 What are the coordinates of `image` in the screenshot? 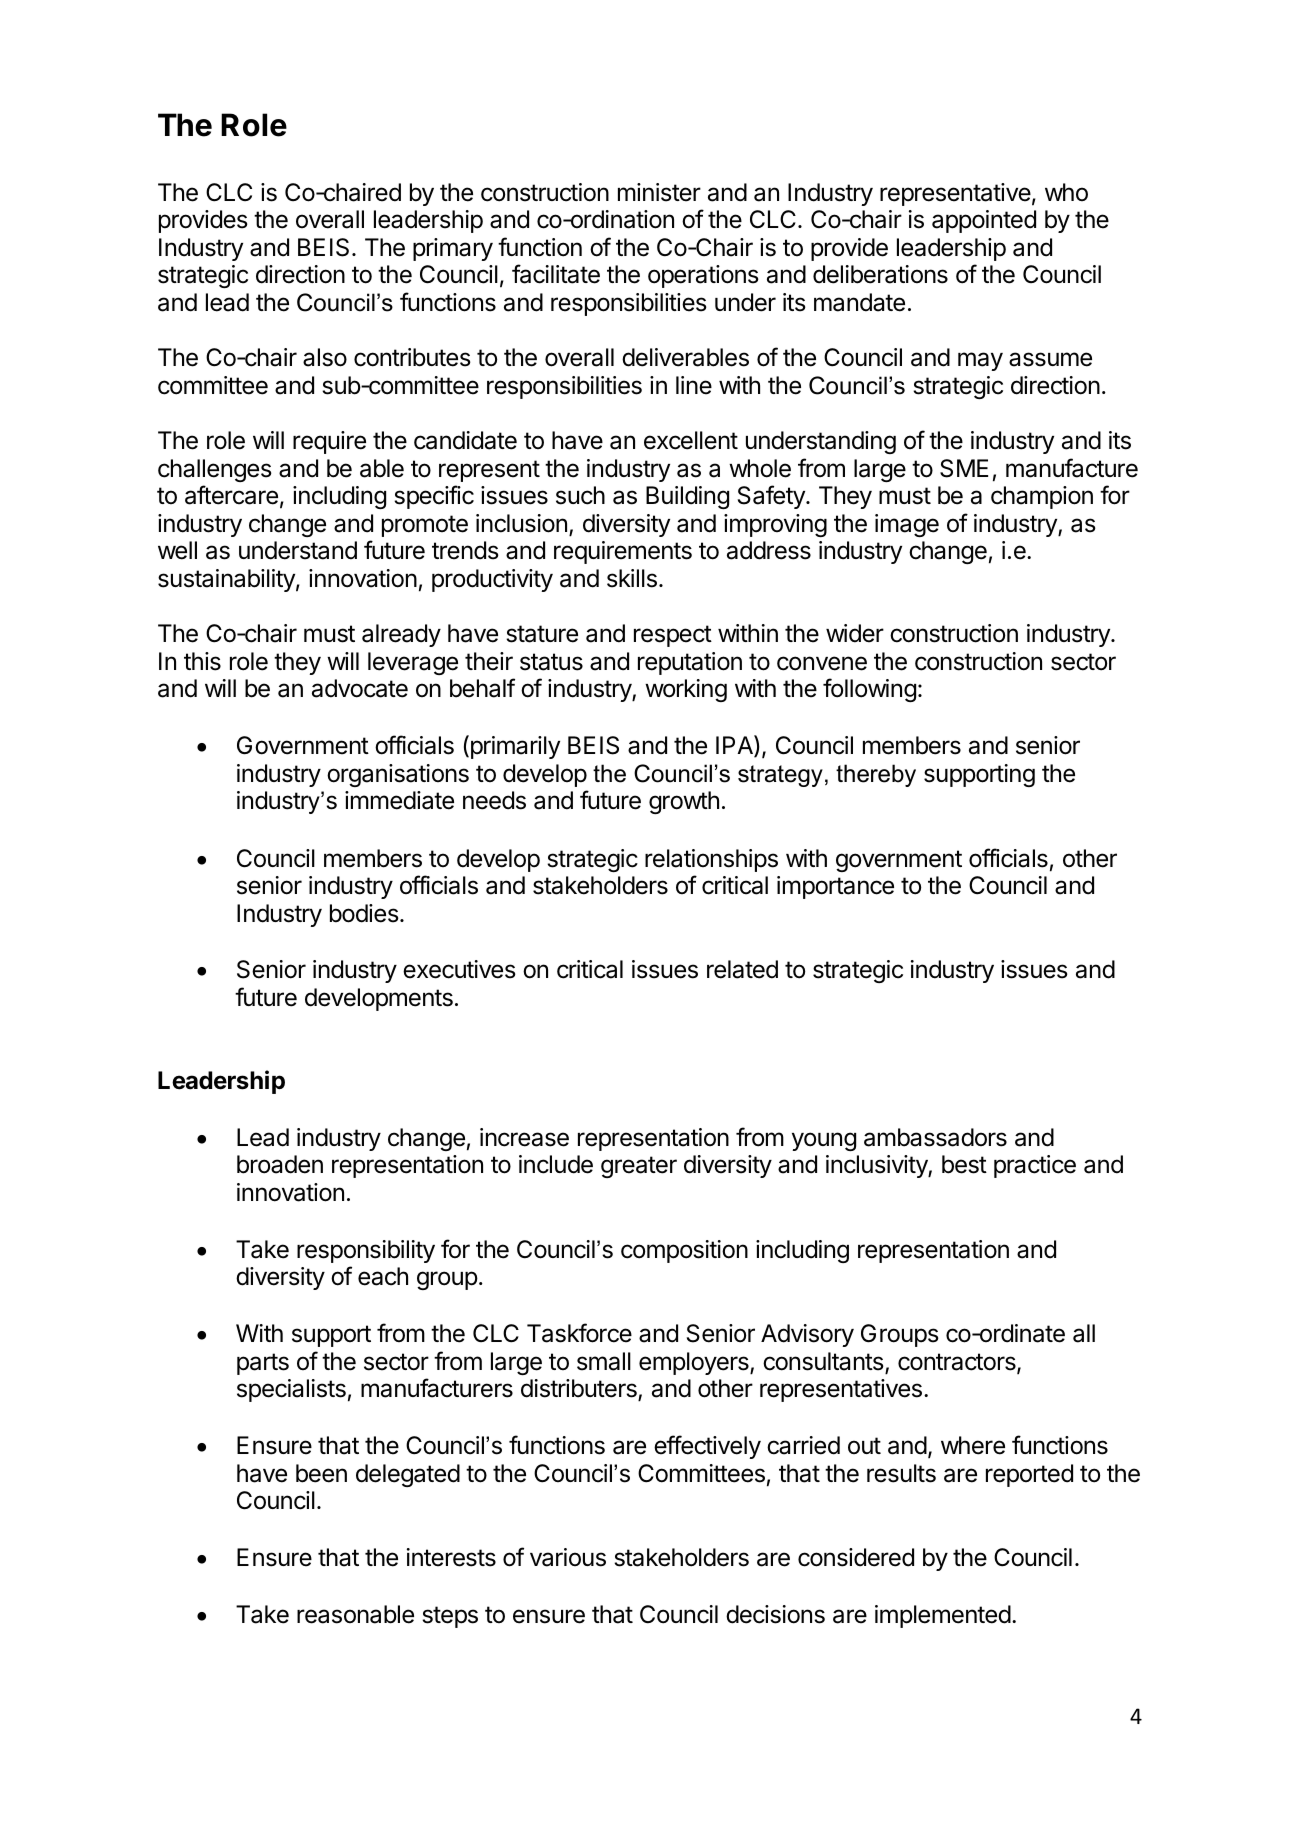 It's located at (907, 525).
